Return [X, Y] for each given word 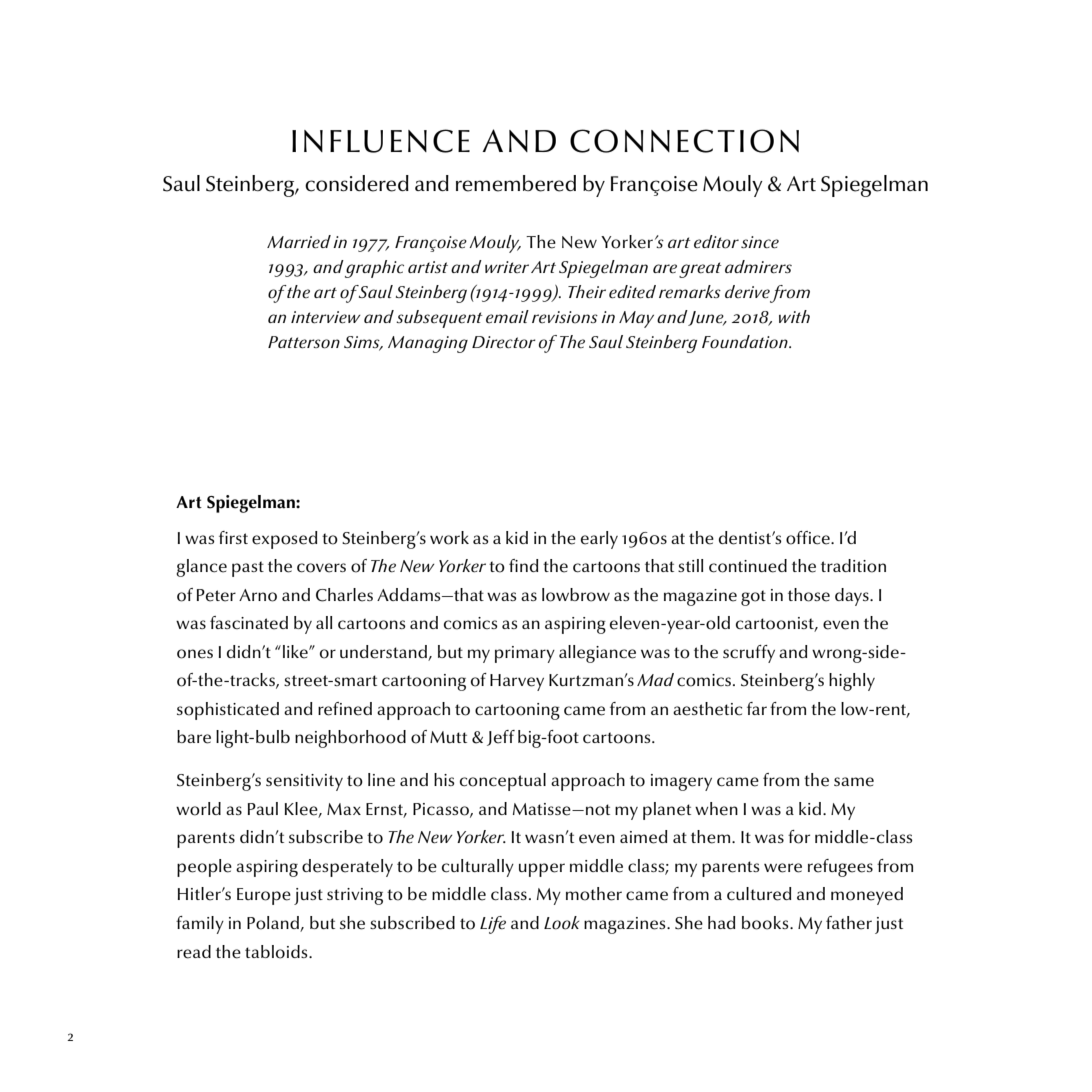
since [760, 242]
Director [504, 342]
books [766, 923]
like [296, 652]
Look [561, 923]
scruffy [749, 654]
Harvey [517, 682]
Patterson [304, 342]
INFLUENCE [381, 141]
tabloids [277, 952]
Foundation [746, 342]
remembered [516, 183]
